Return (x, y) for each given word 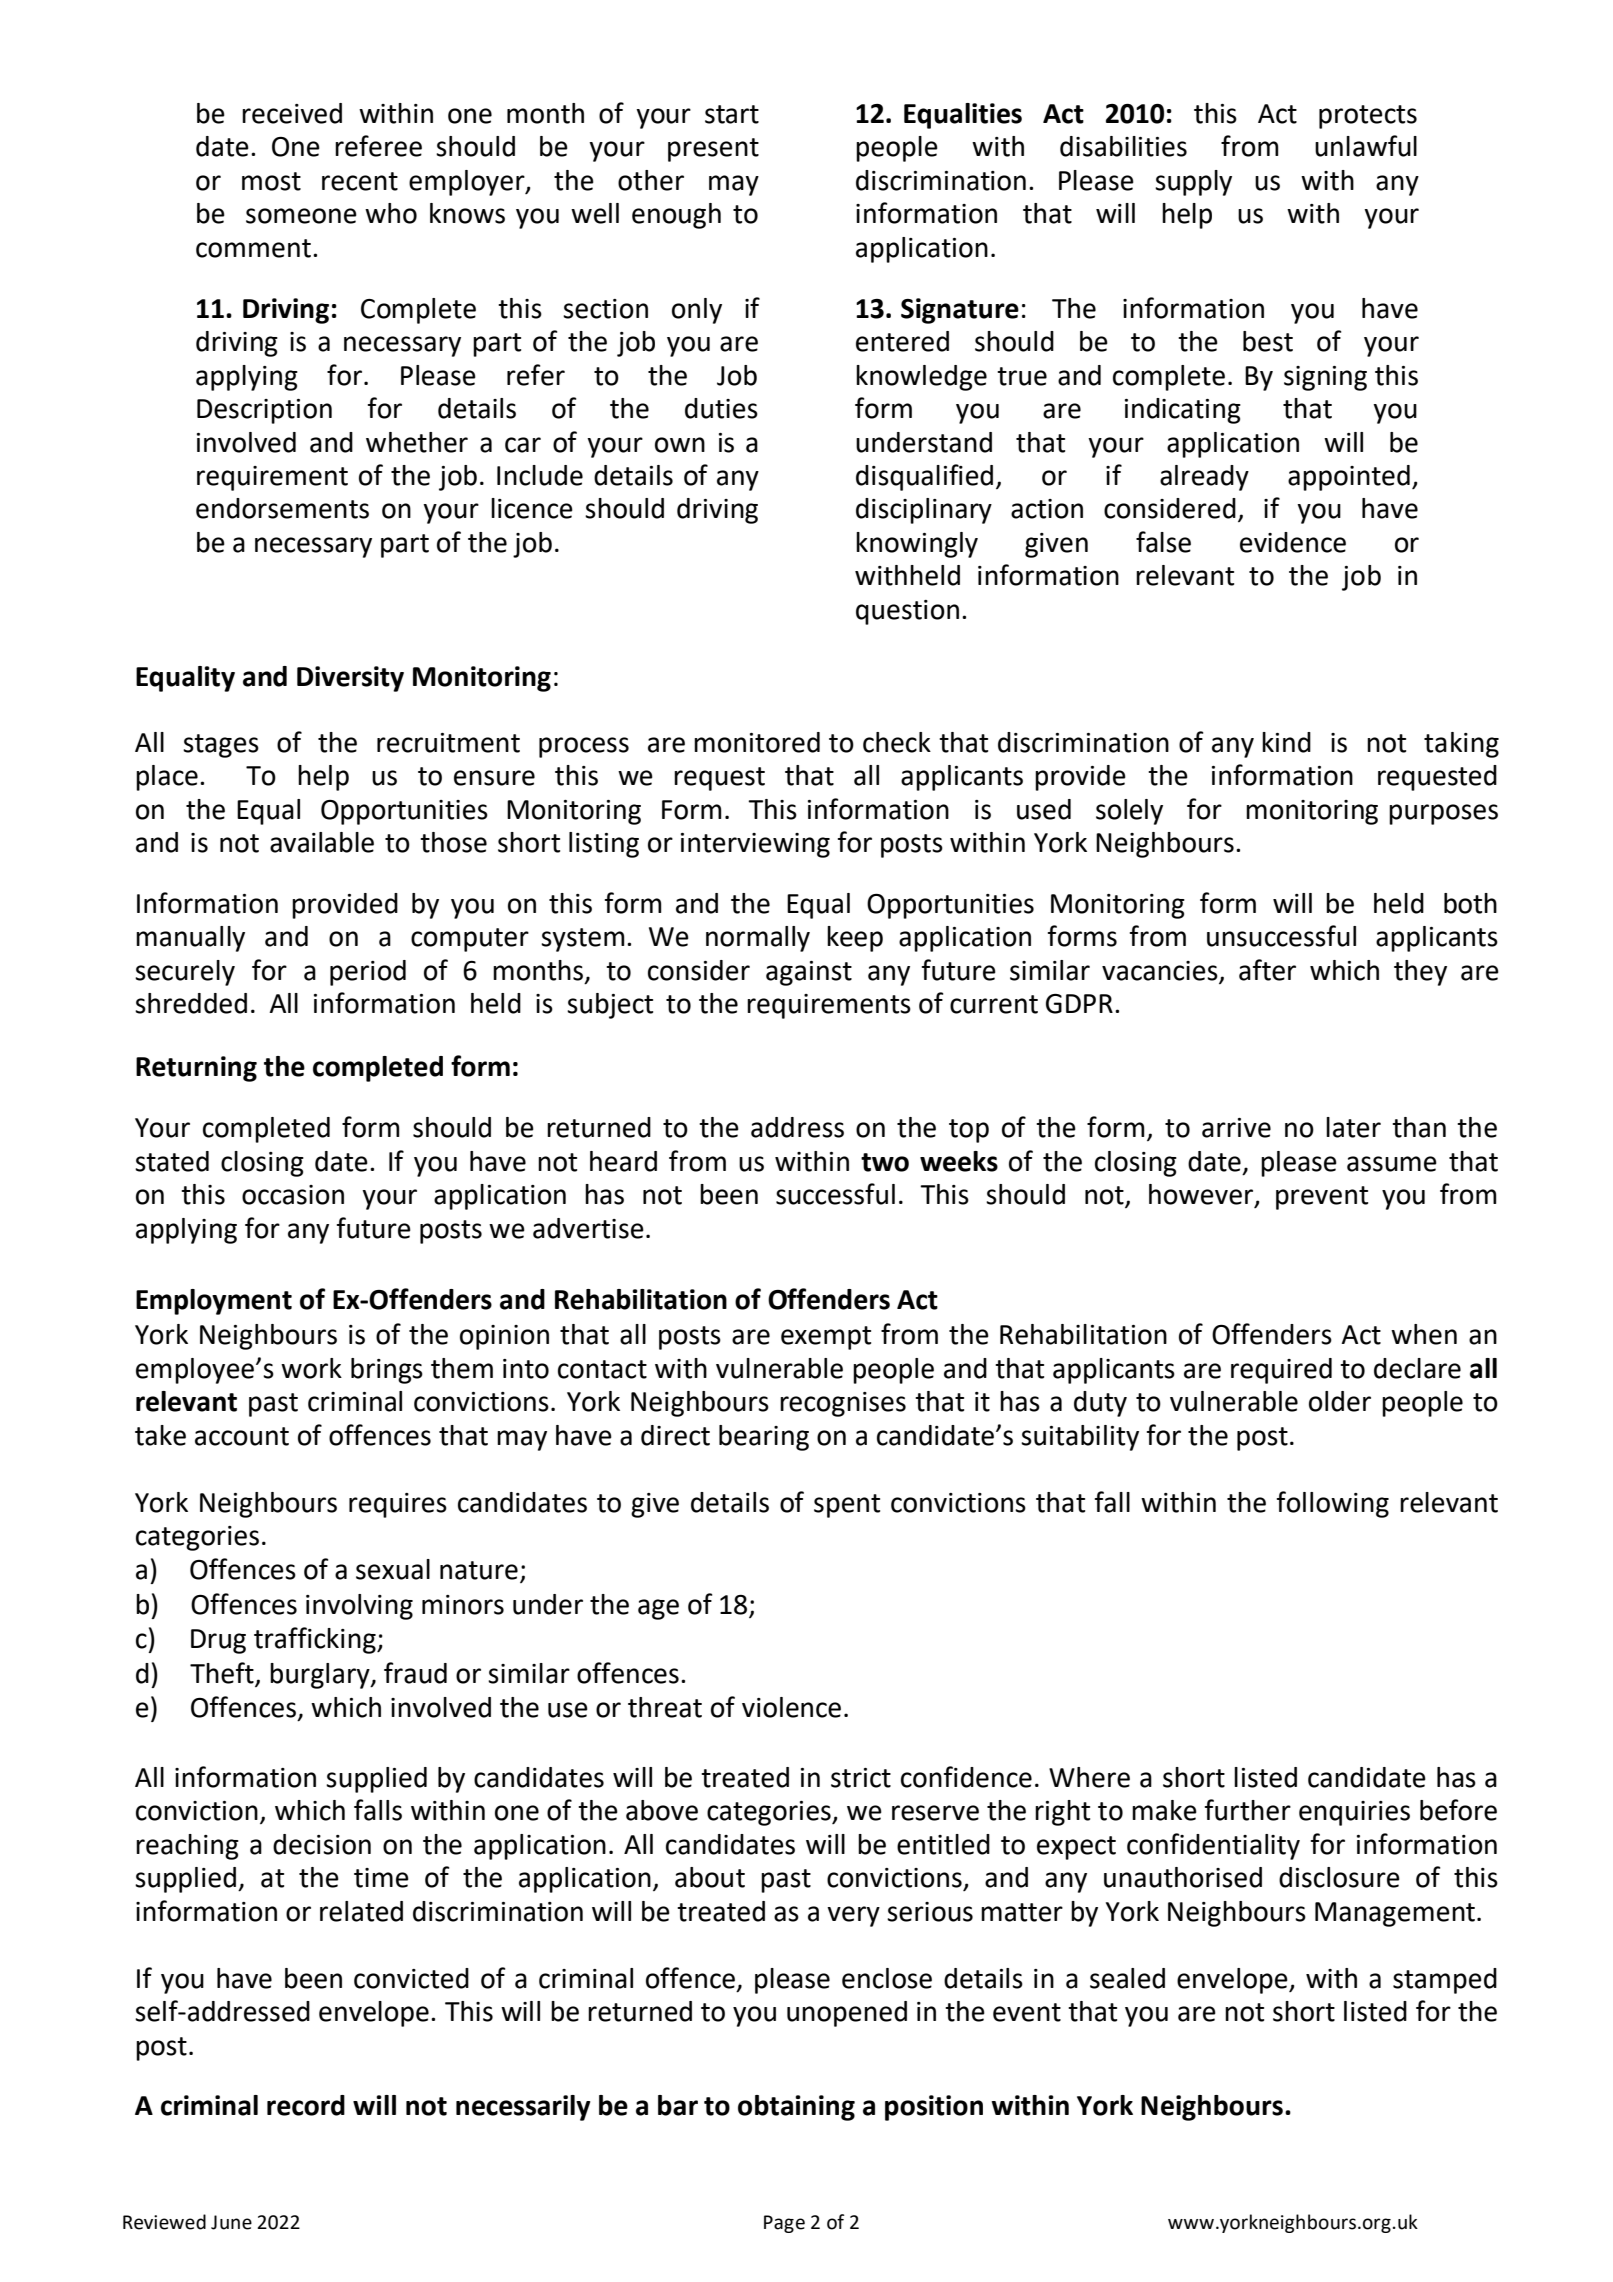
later (1353, 1127)
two (885, 1162)
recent (360, 181)
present (713, 150)
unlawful (1366, 146)
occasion (293, 1195)
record (306, 2105)
